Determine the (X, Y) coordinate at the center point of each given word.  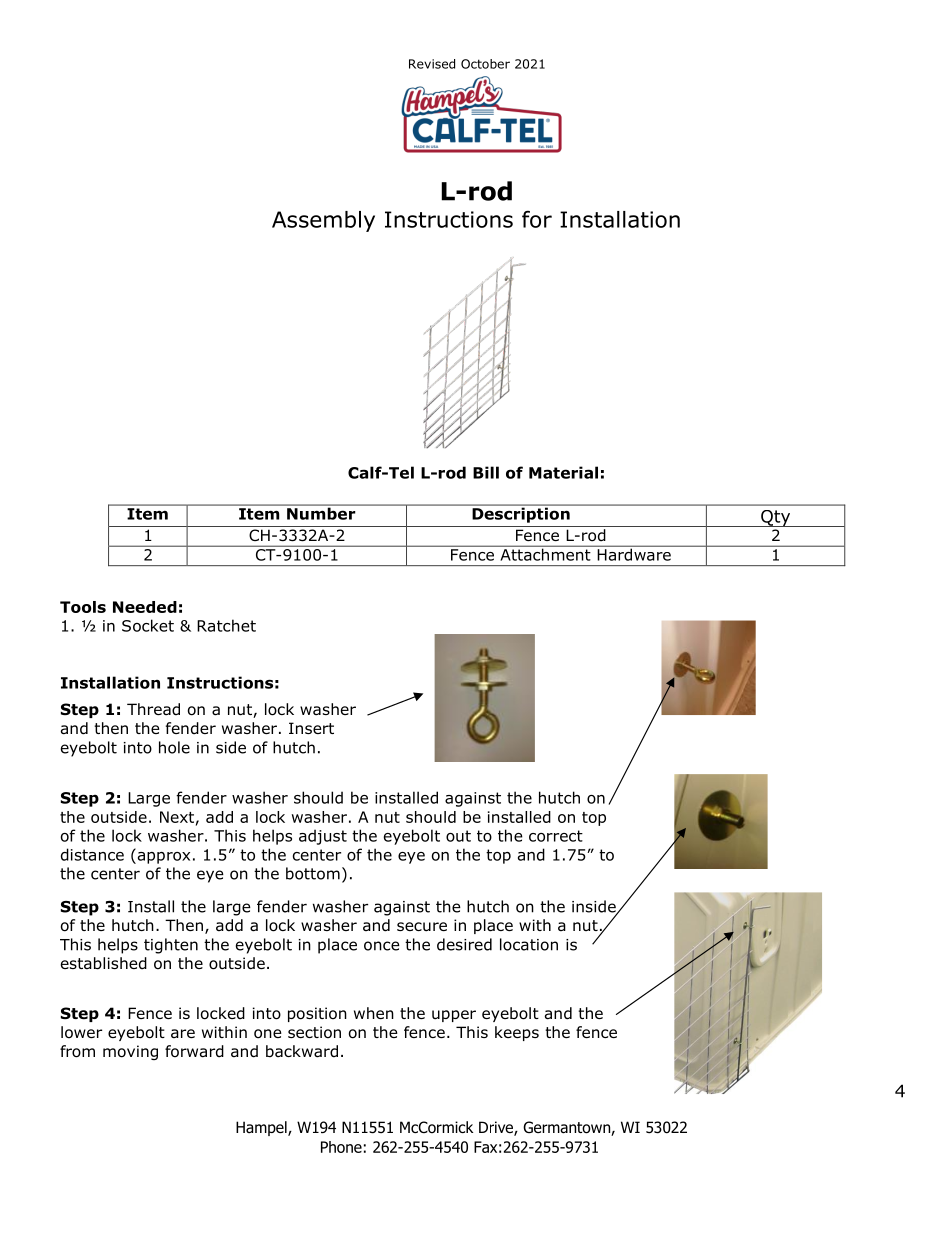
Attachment (545, 553)
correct (556, 836)
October (485, 64)
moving (130, 1052)
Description (521, 514)
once (382, 946)
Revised (432, 64)
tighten (171, 946)
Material (563, 472)
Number (321, 512)
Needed (145, 607)
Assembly (323, 221)
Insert (311, 728)
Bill (486, 472)
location (529, 944)
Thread (153, 709)
